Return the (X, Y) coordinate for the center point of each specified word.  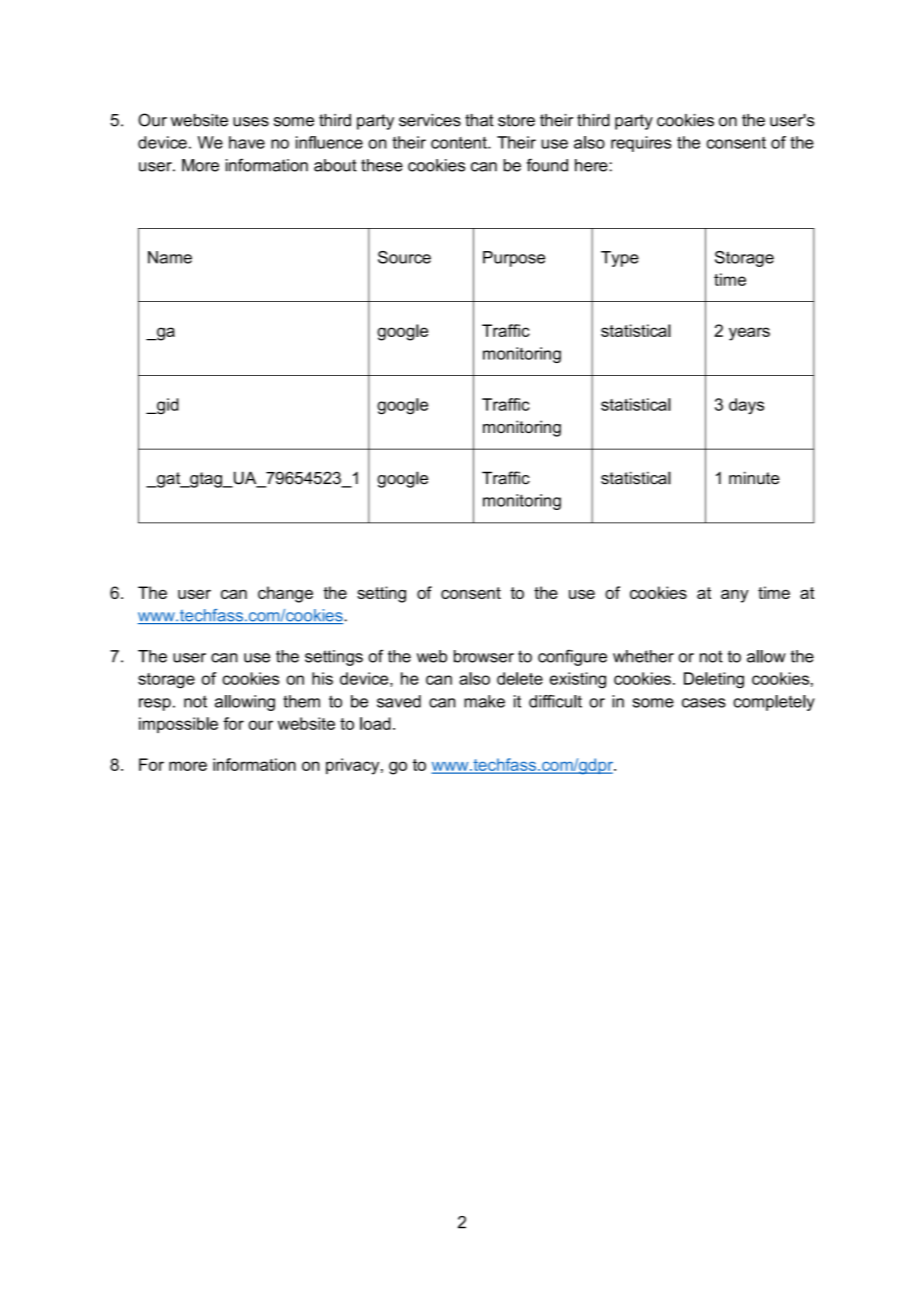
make (484, 701)
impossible (178, 725)
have (247, 142)
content (460, 143)
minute (754, 478)
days (746, 406)
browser (484, 656)
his (322, 678)
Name (170, 257)
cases (704, 703)
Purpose (514, 259)
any (735, 596)
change (285, 594)
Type (620, 259)
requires (641, 144)
